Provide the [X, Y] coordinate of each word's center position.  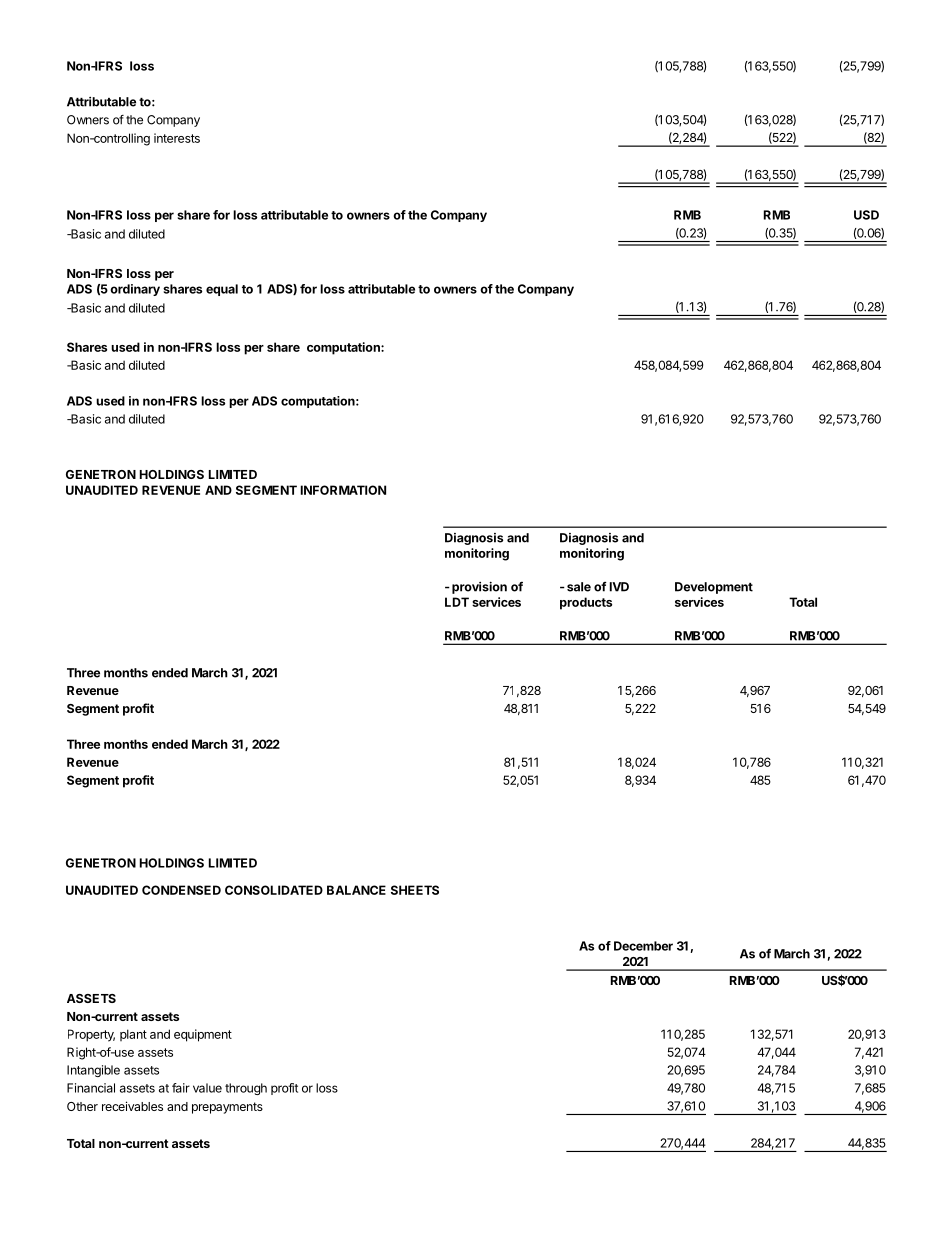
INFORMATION [343, 490]
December [643, 946]
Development [714, 588]
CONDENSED [181, 890]
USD [866, 215]
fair [181, 1088]
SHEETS [415, 890]
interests [177, 138]
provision [479, 587]
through [246, 1089]
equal [222, 290]
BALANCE [356, 890]
